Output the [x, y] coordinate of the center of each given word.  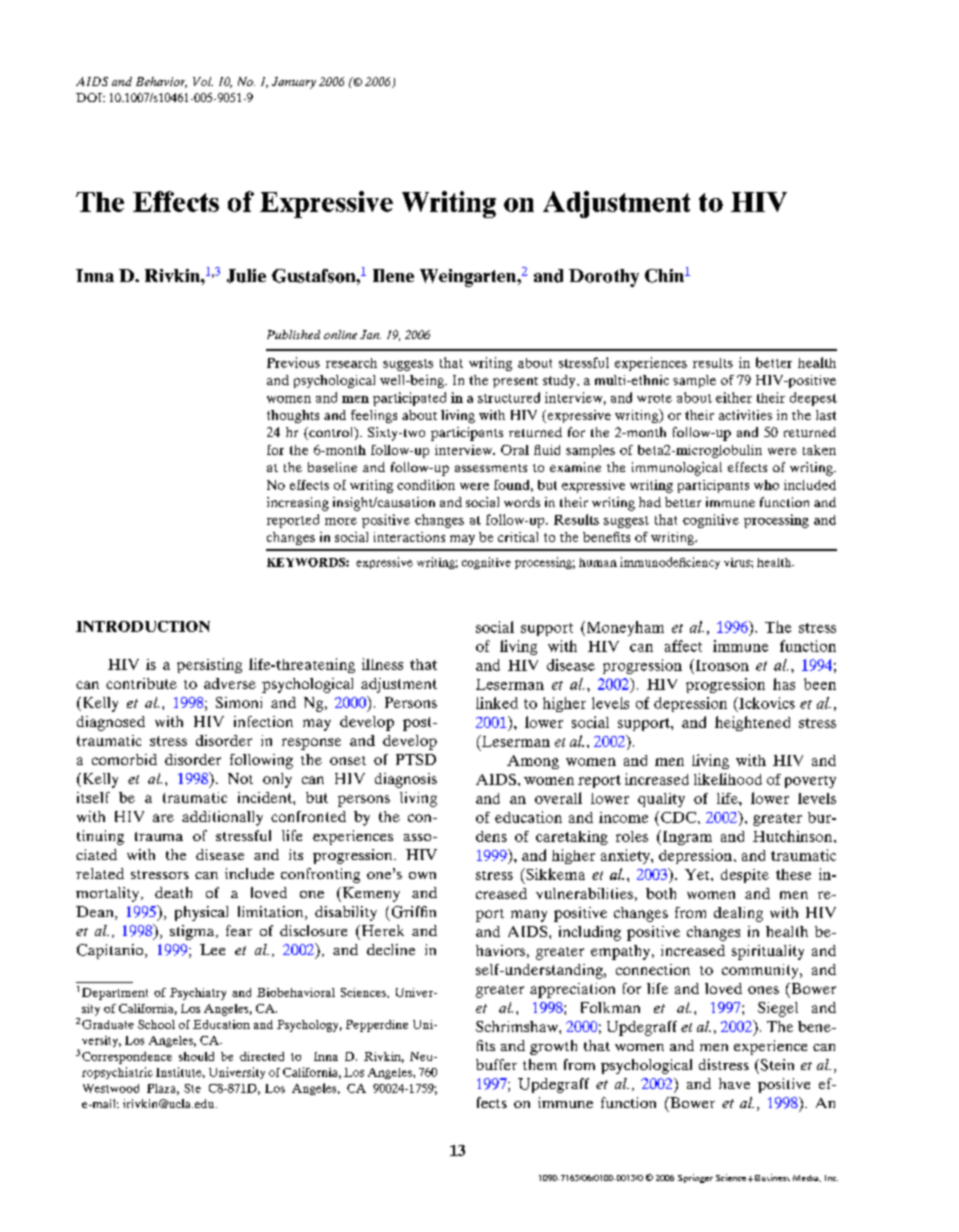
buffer [496, 1064]
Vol [203, 81]
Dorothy [604, 278]
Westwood [111, 1088]
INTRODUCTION [143, 626]
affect [683, 646]
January [294, 83]
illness [382, 664]
